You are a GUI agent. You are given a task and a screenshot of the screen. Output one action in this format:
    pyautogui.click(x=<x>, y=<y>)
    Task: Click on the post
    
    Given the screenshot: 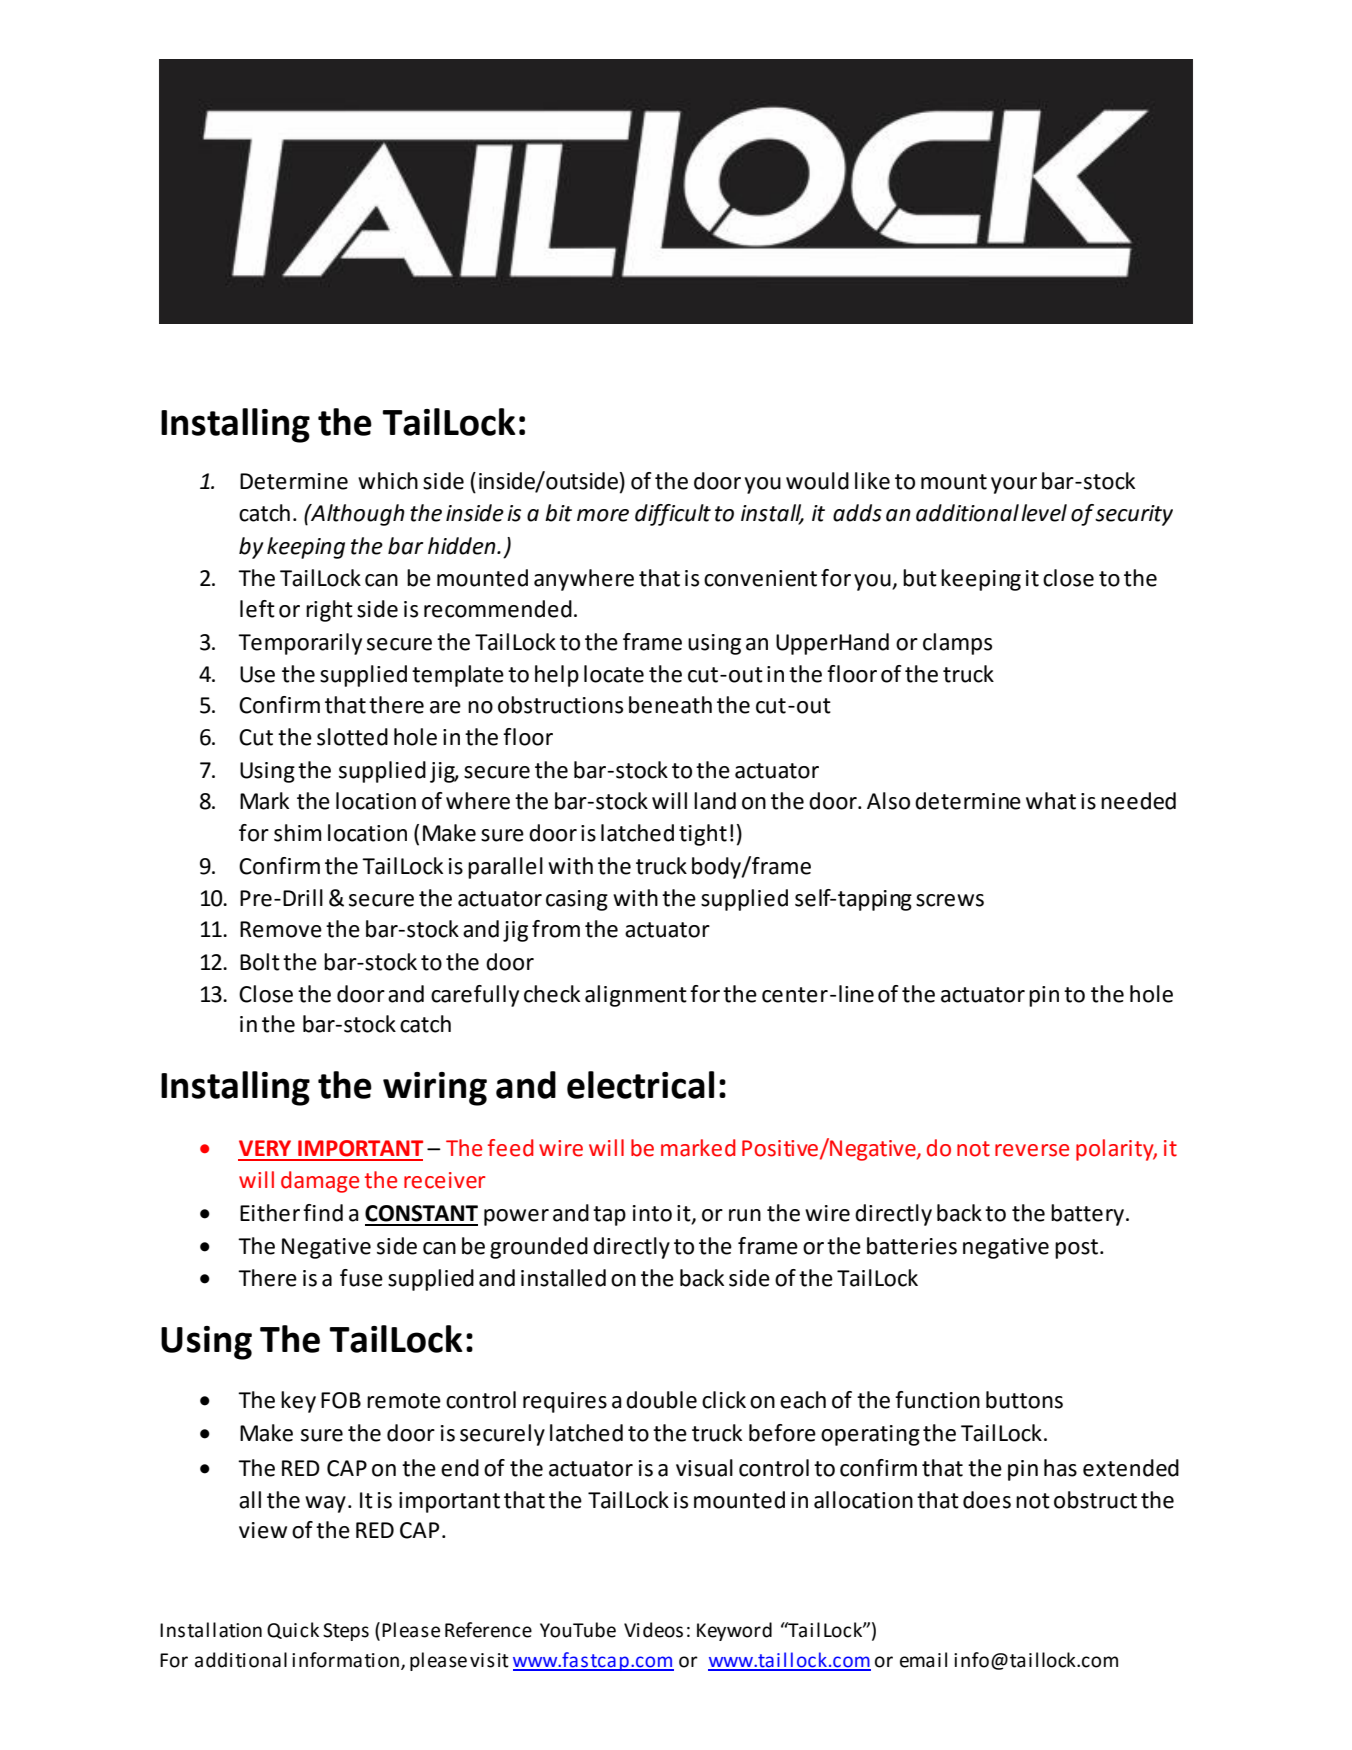 What is the action you would take?
    pyautogui.click(x=1078, y=1249)
